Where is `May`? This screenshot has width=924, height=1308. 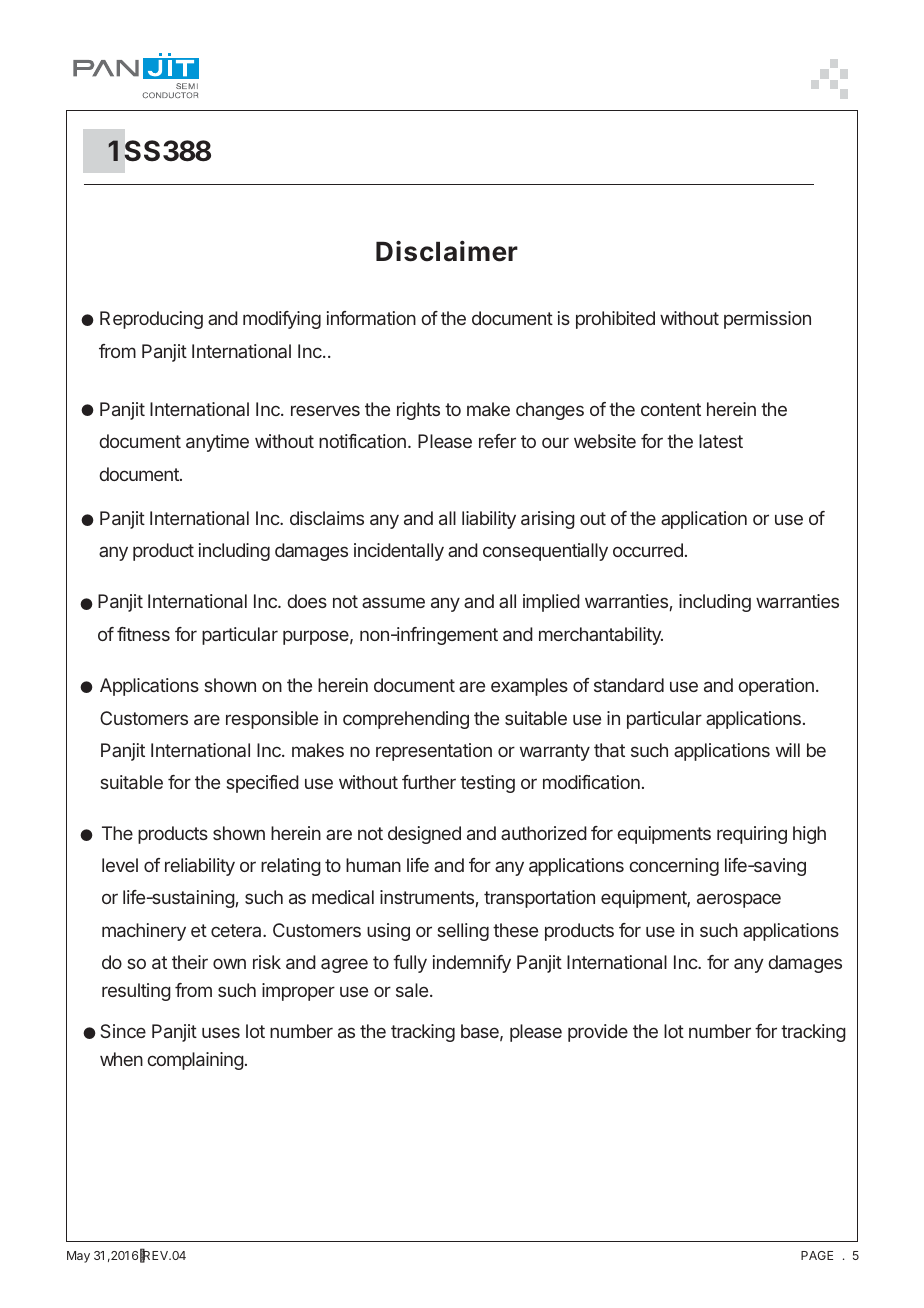
May is located at coordinates (78, 1257).
